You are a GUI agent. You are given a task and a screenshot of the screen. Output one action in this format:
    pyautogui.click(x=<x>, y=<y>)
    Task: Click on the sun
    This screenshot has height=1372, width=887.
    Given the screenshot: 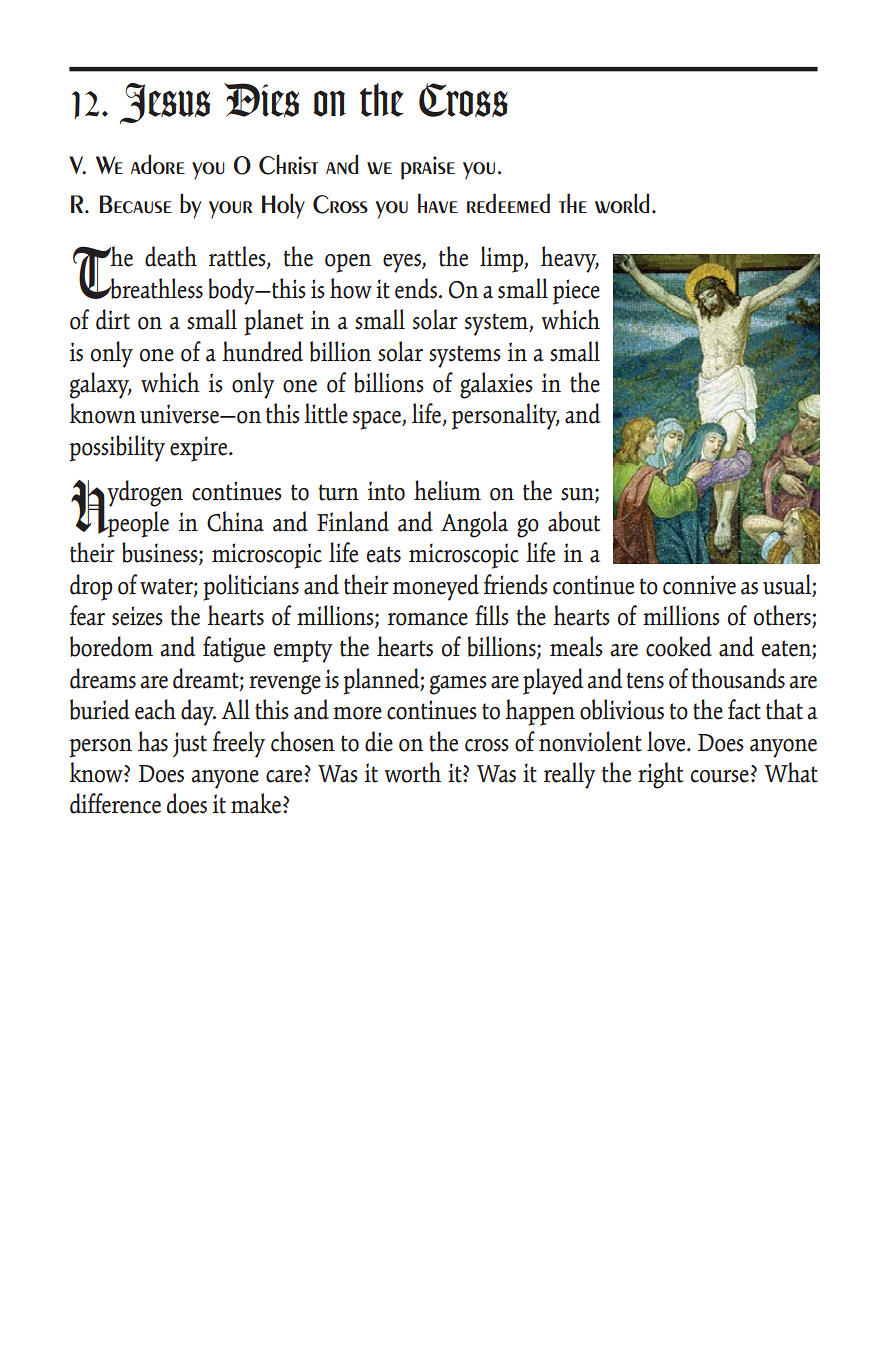 What is the action you would take?
    pyautogui.click(x=578, y=495)
